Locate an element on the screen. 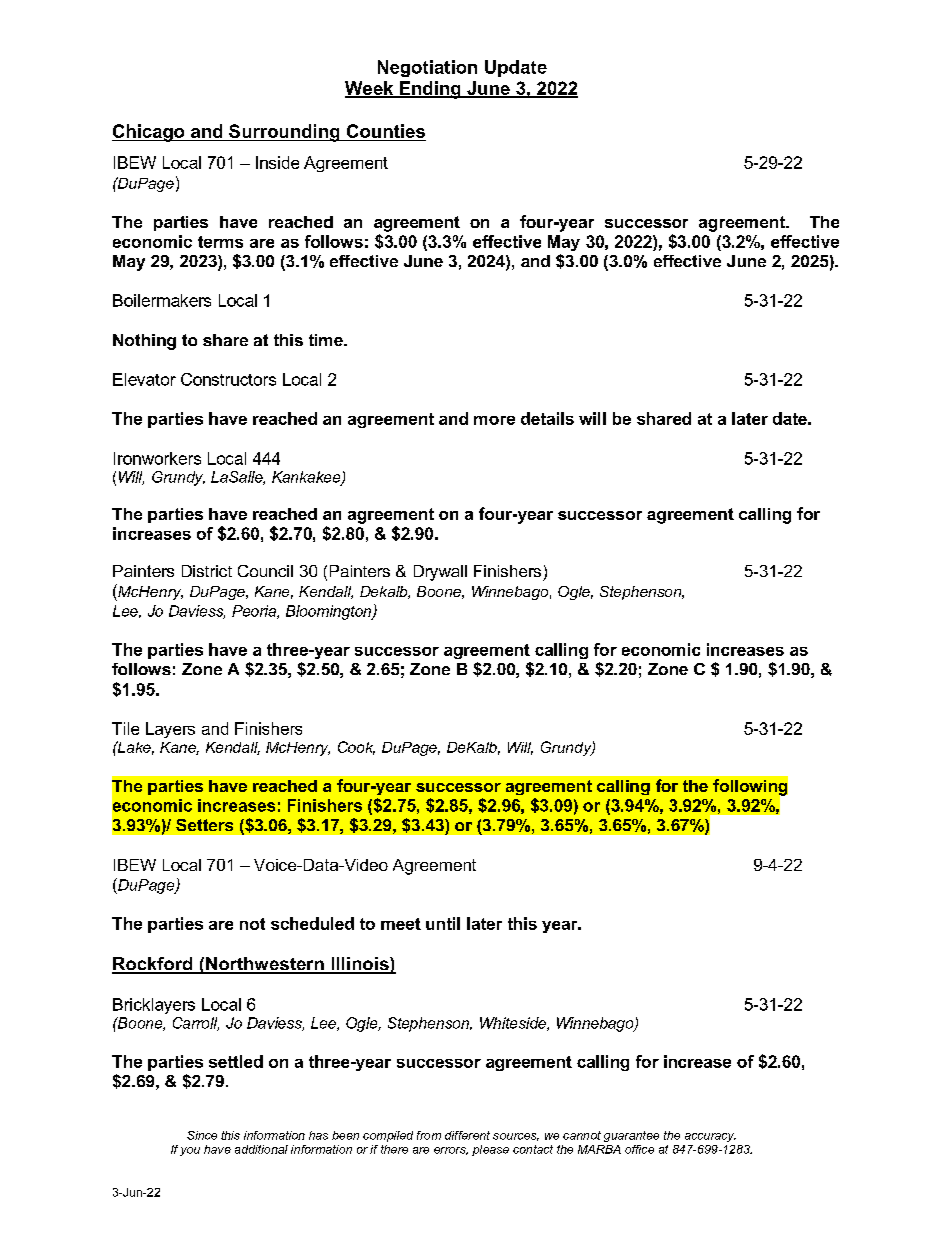 This screenshot has width=952, height=1233. Chicago is located at coordinates (149, 133).
